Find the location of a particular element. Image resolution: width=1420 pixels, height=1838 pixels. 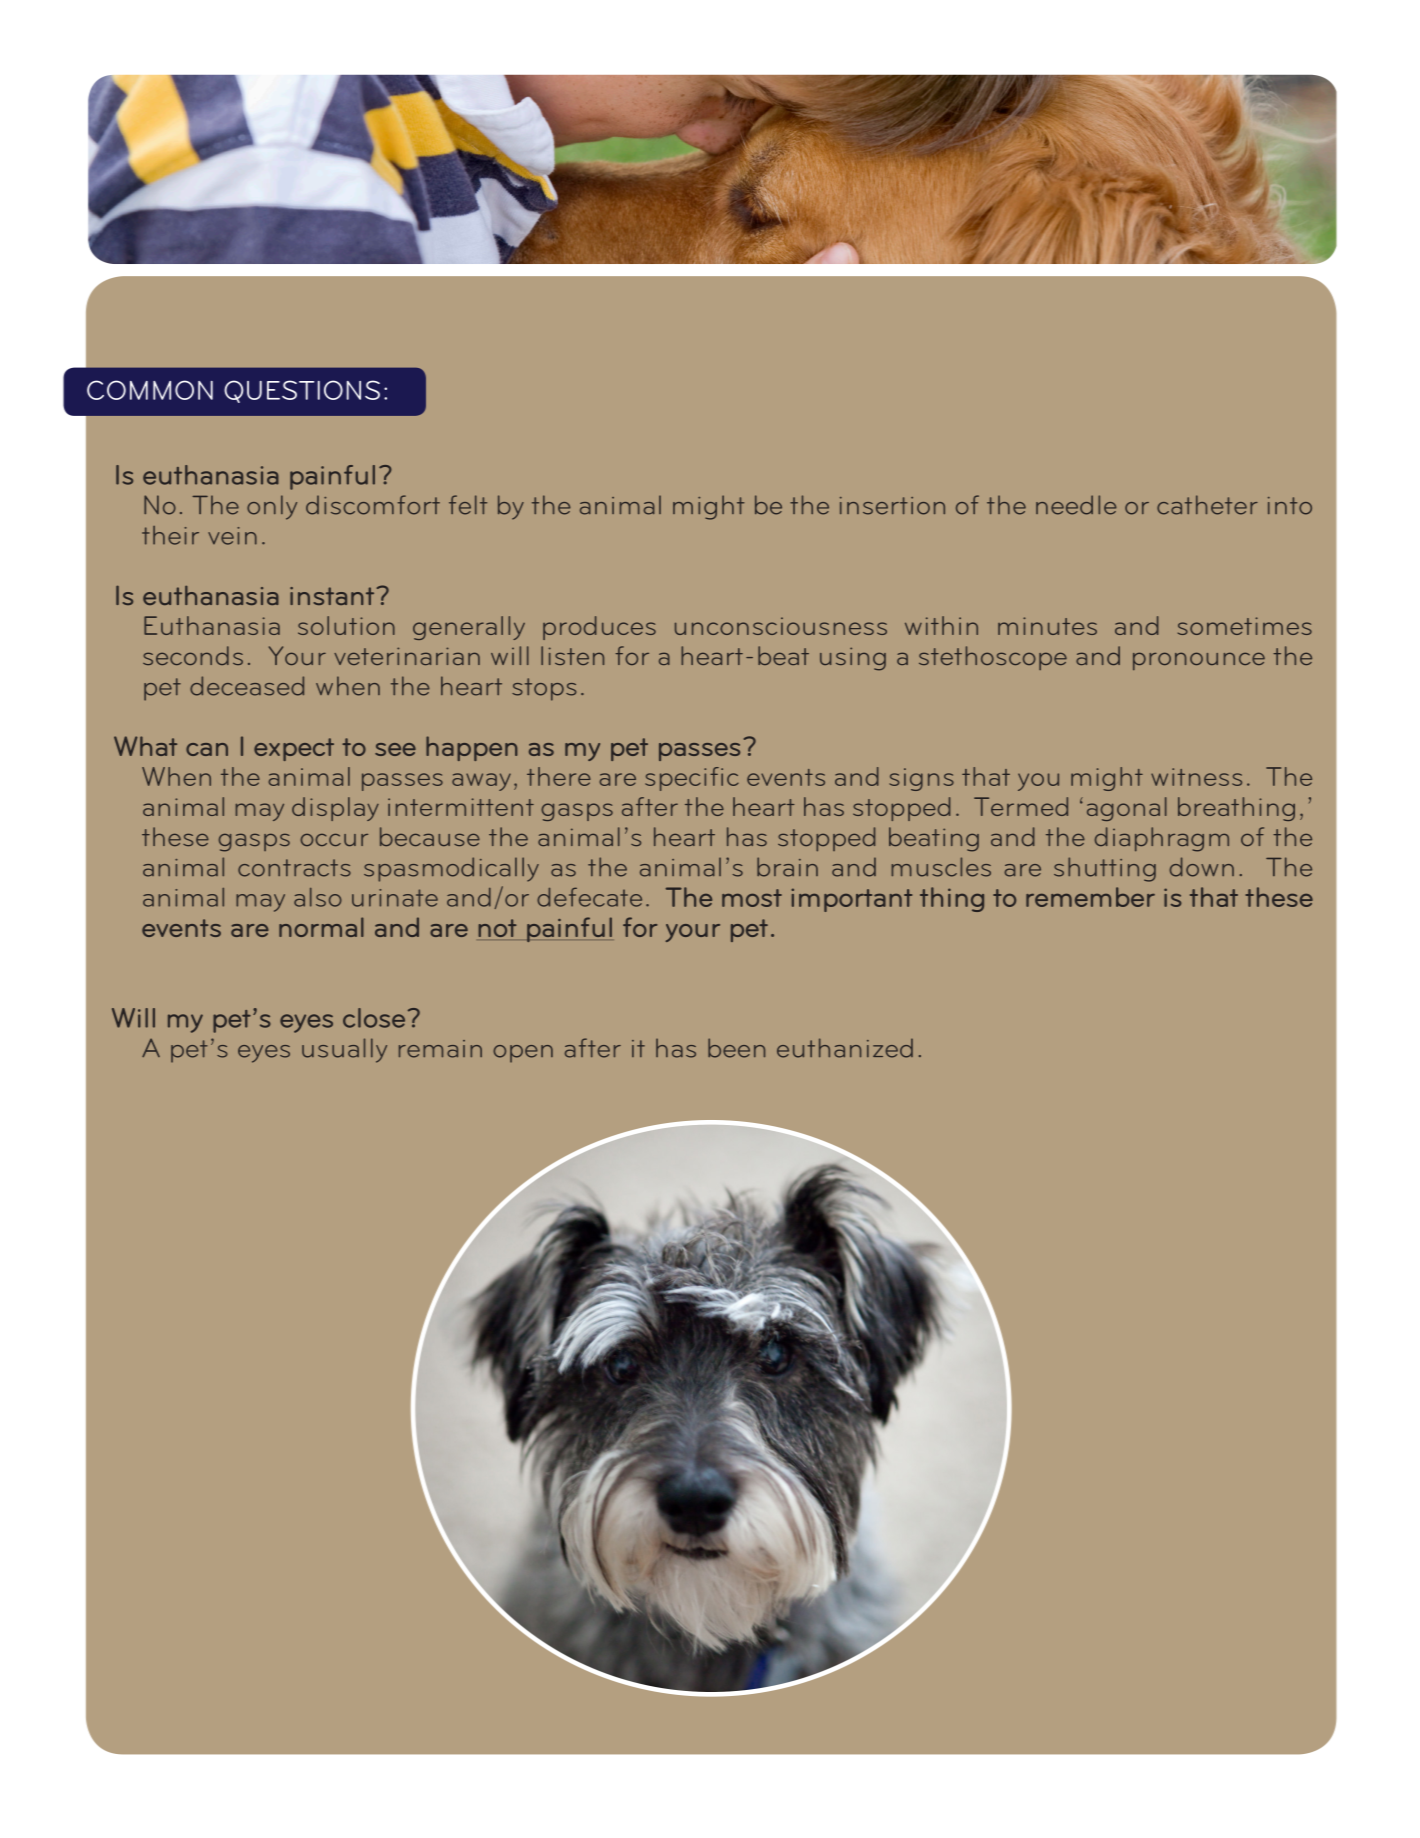

euthanized is located at coordinates (845, 1048).
